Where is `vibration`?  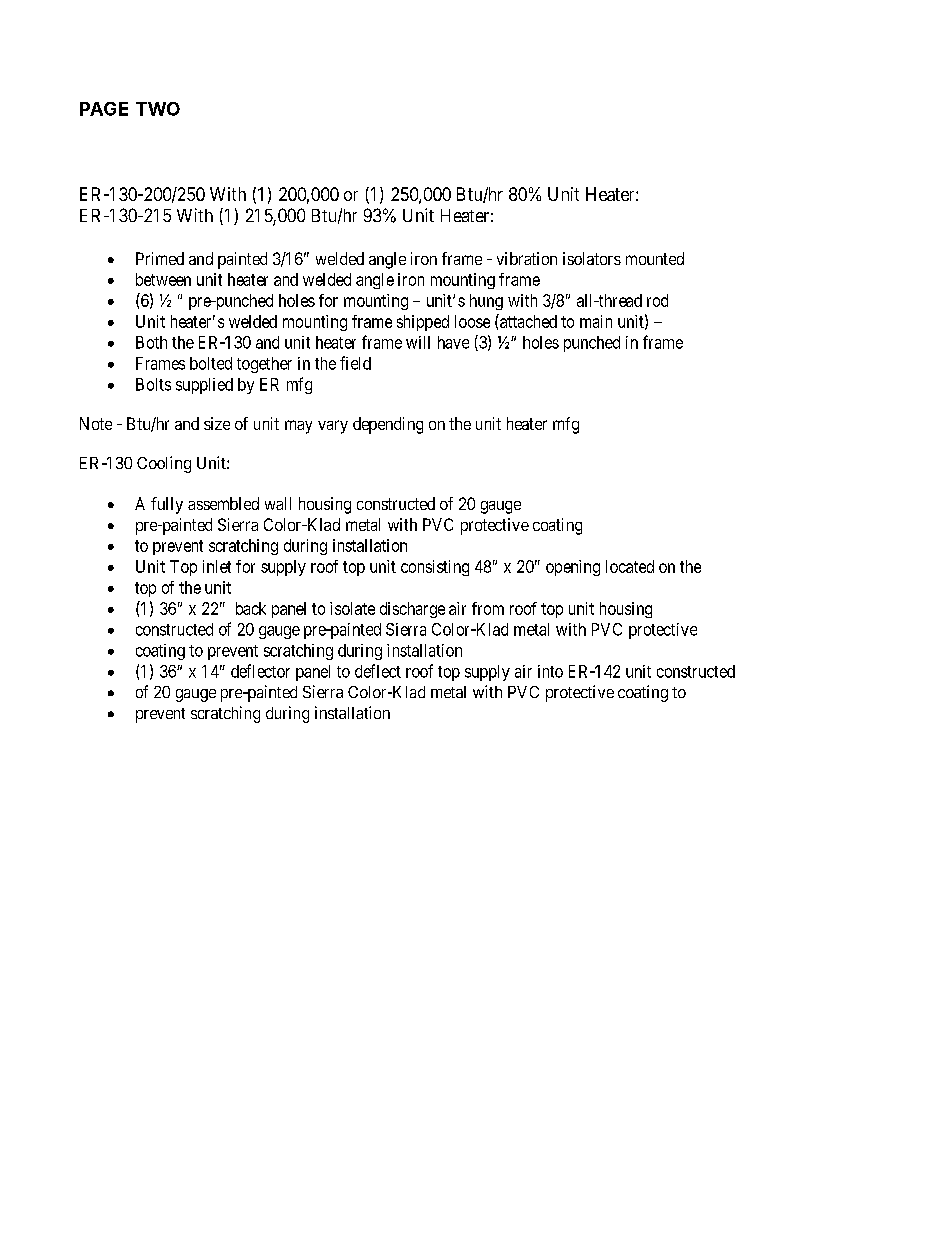 vibration is located at coordinates (527, 258).
